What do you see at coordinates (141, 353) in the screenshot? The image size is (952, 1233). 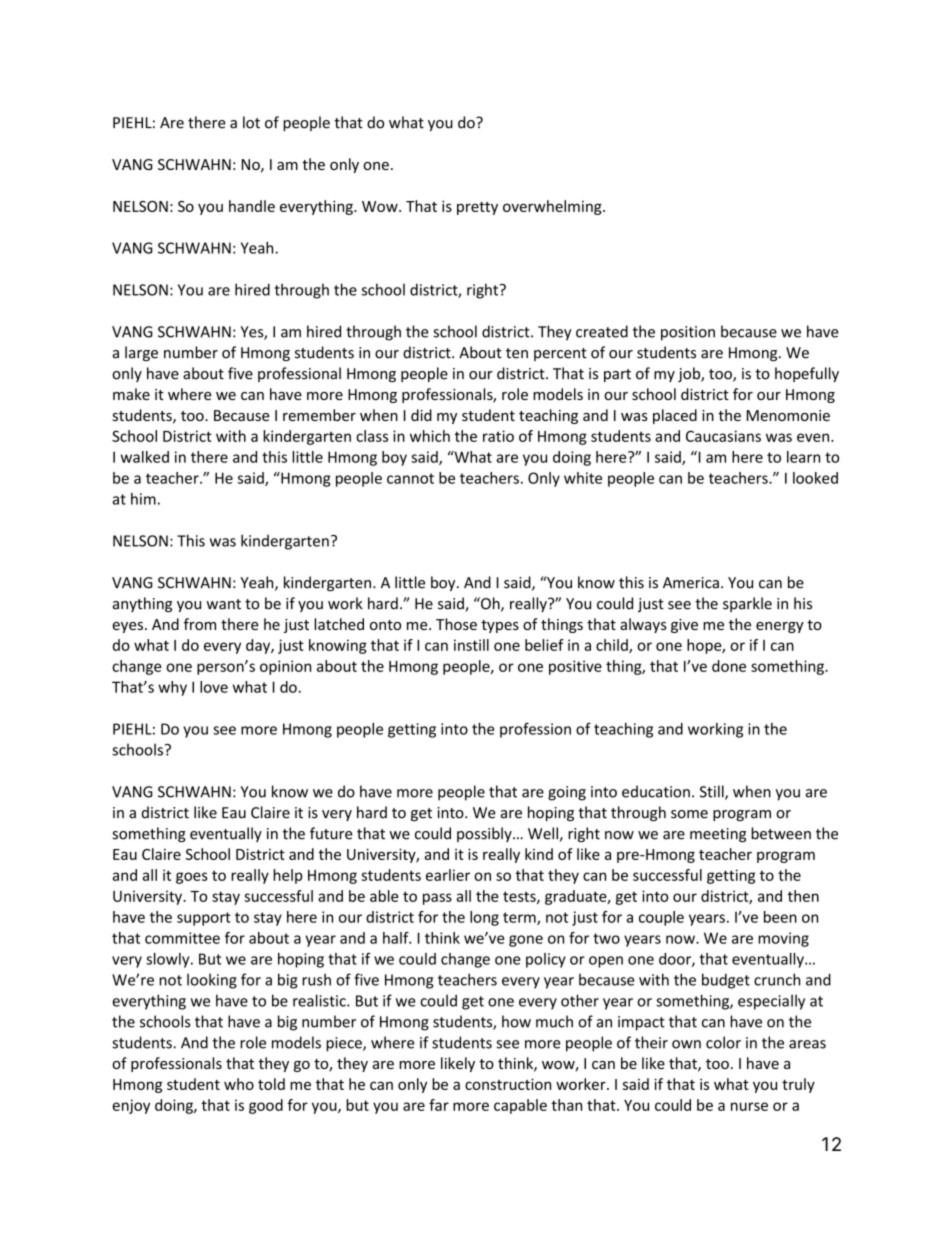 I see `large` at bounding box center [141, 353].
